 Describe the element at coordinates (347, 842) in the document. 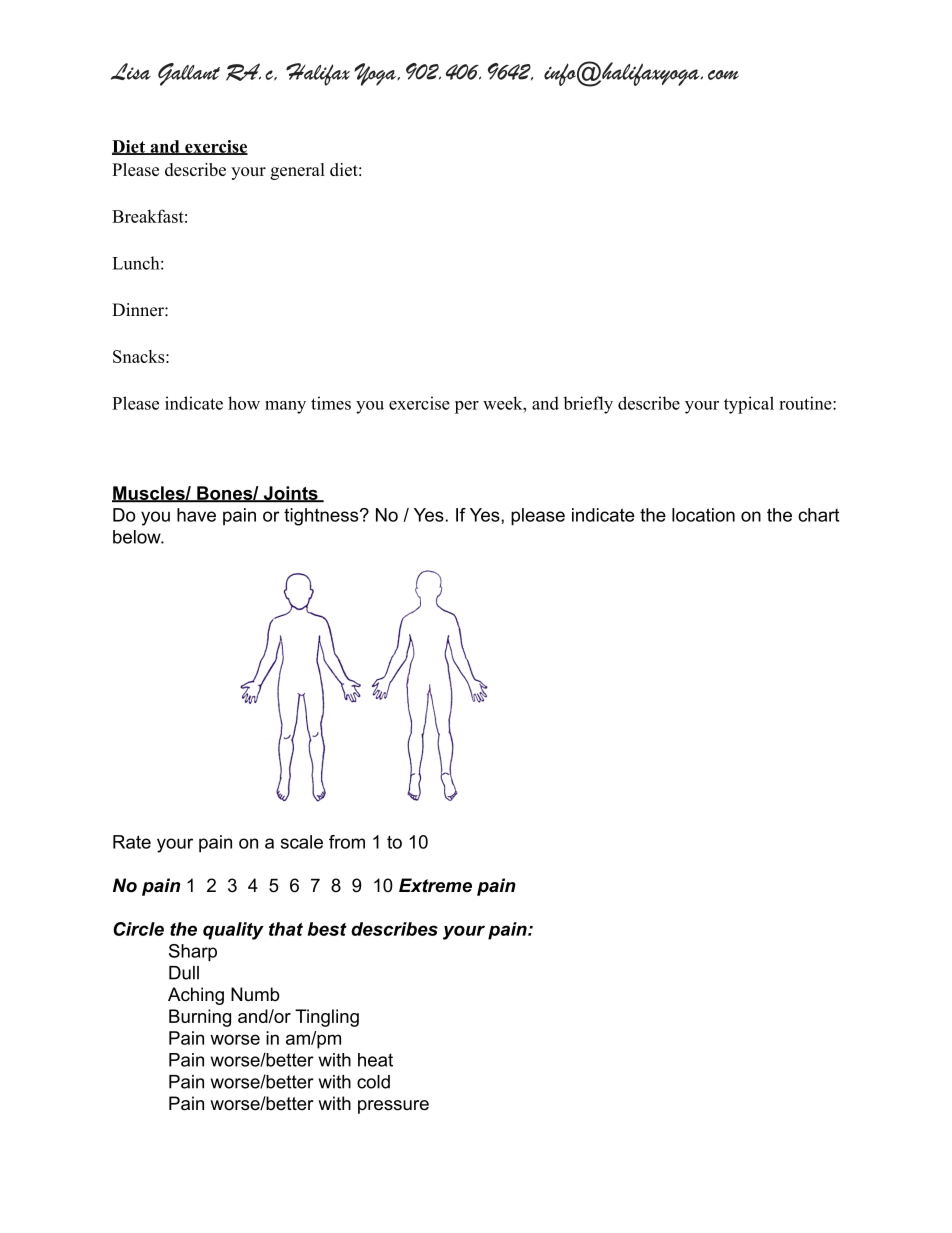

I see `from` at that location.
